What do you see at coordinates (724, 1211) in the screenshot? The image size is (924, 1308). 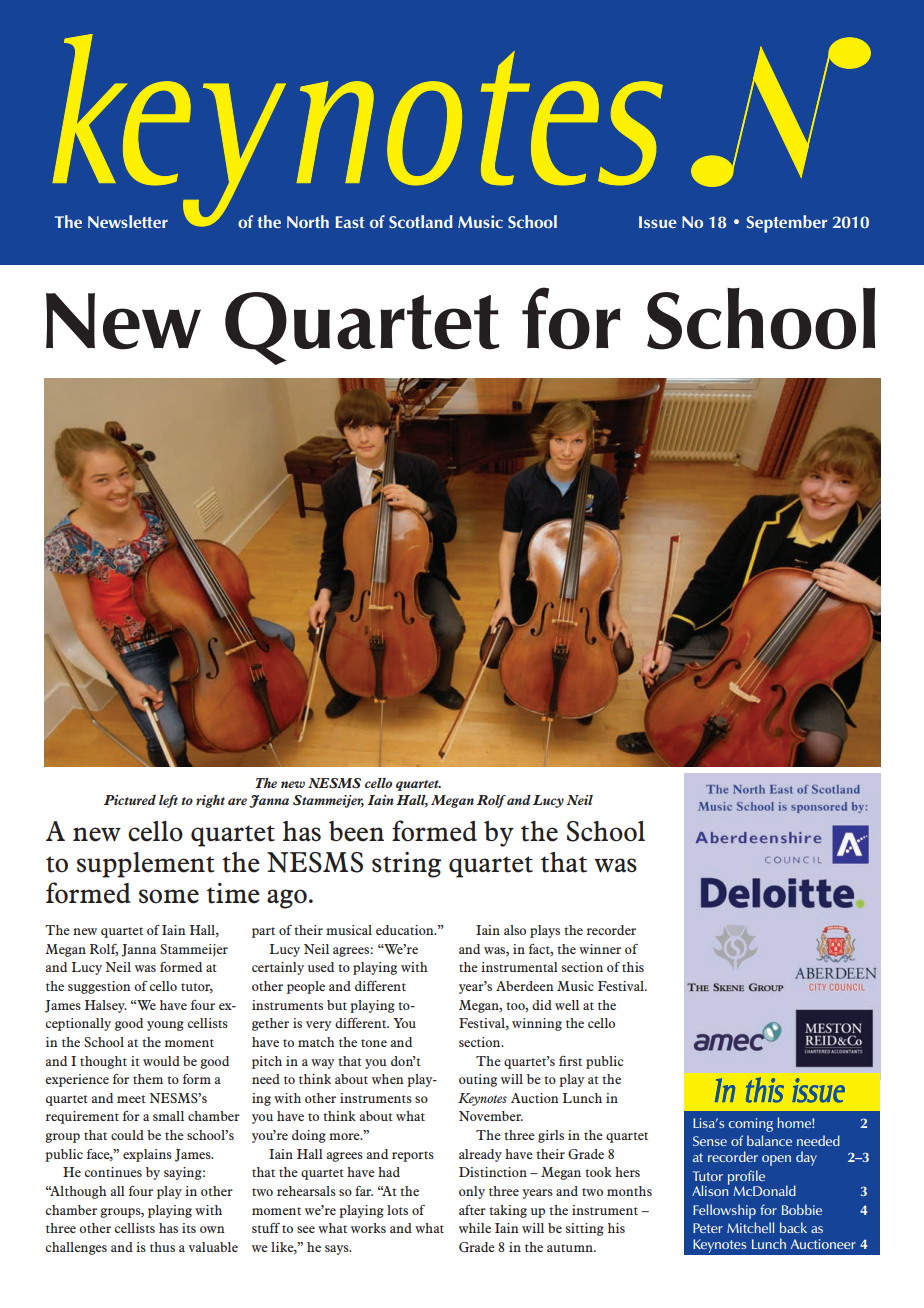 I see `Fellowship` at bounding box center [724, 1211].
